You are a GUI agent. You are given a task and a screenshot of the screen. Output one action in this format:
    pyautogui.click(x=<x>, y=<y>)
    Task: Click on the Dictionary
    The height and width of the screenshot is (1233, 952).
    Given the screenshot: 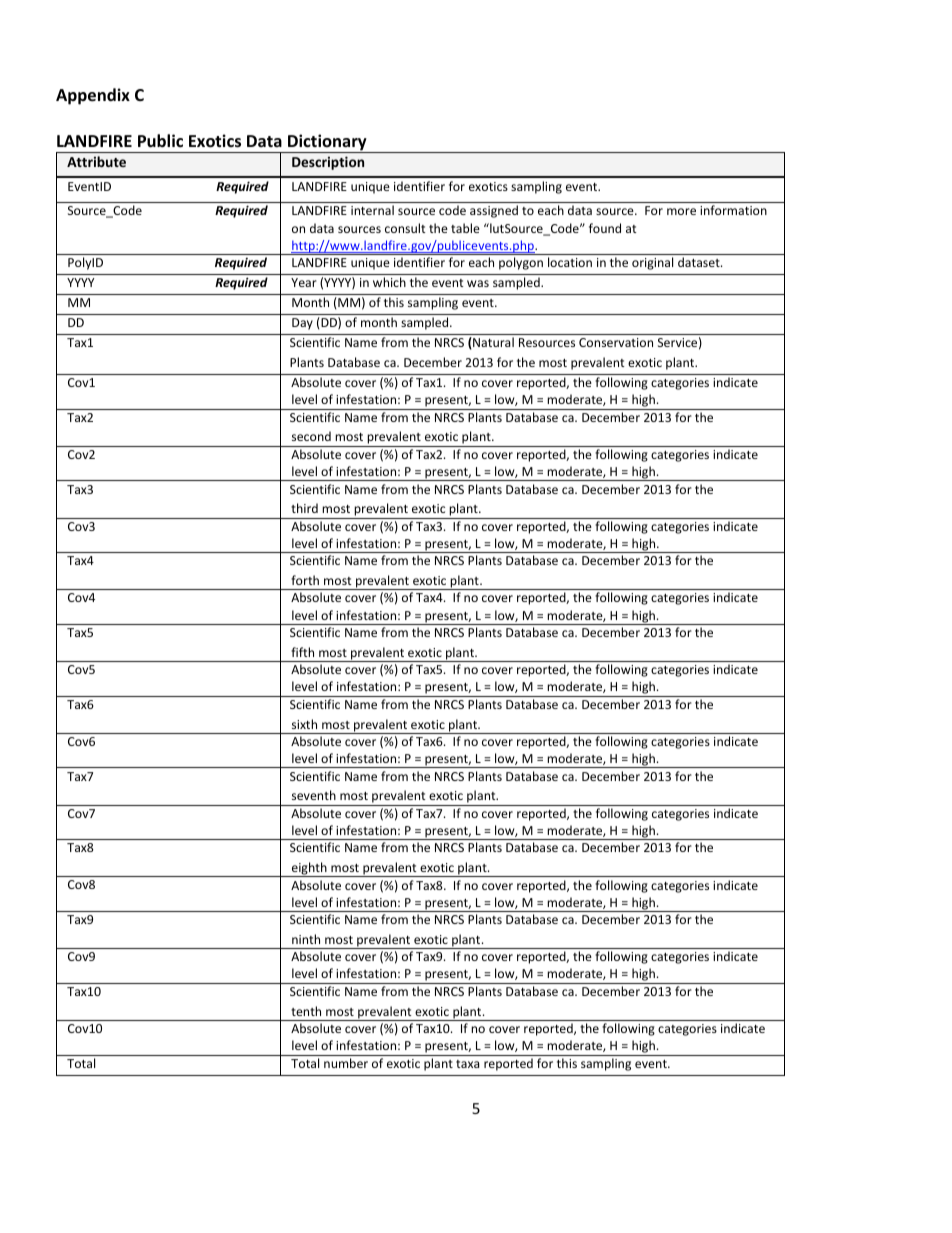 What is the action you would take?
    pyautogui.click(x=327, y=143)
